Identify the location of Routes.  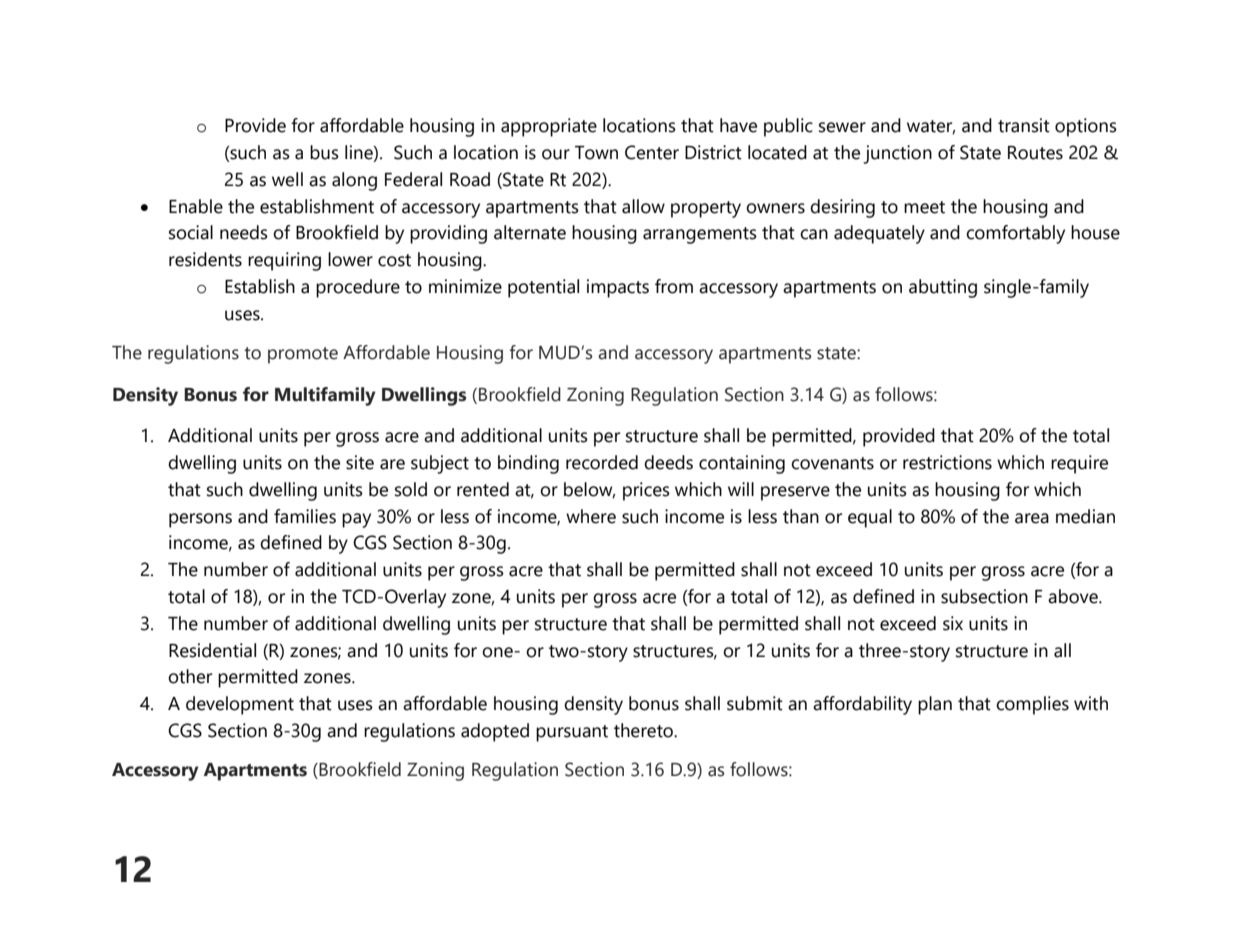
(1035, 153).
